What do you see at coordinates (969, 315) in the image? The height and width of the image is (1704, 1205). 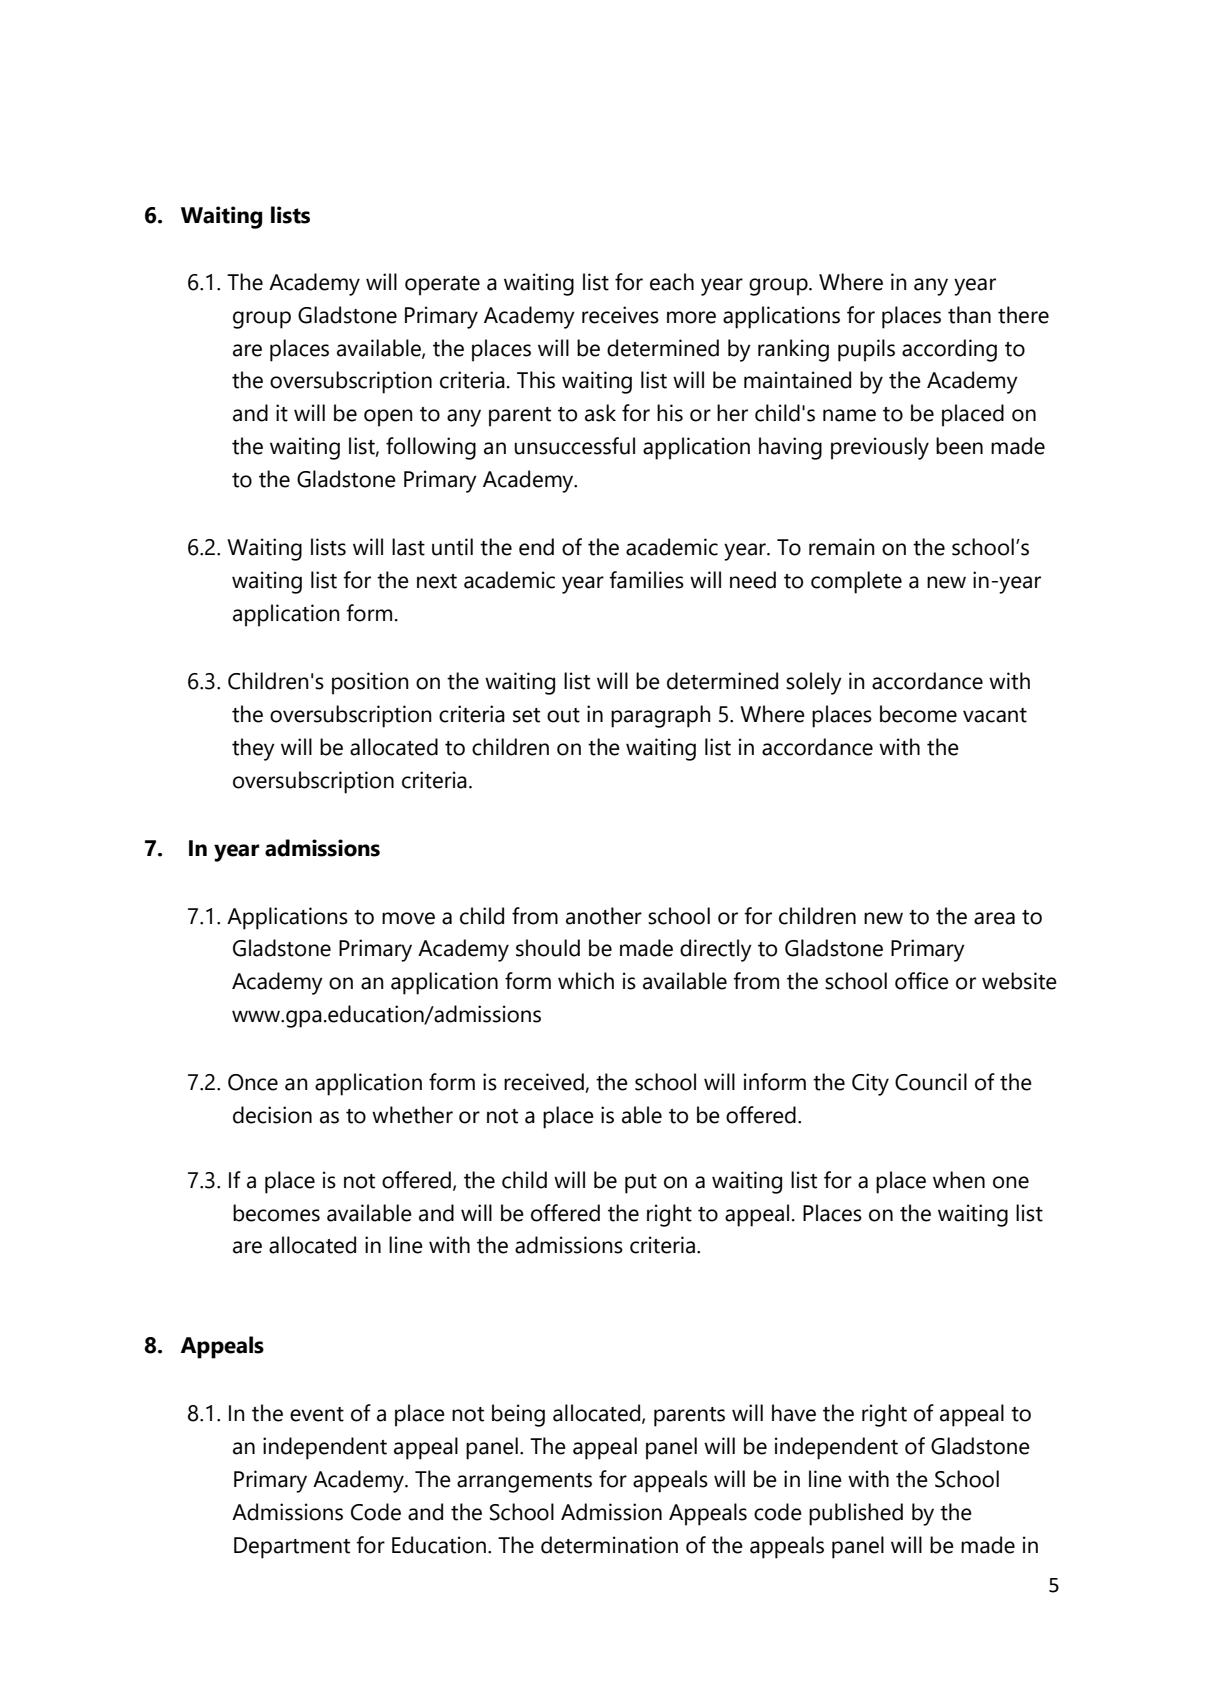 I see `than` at bounding box center [969, 315].
